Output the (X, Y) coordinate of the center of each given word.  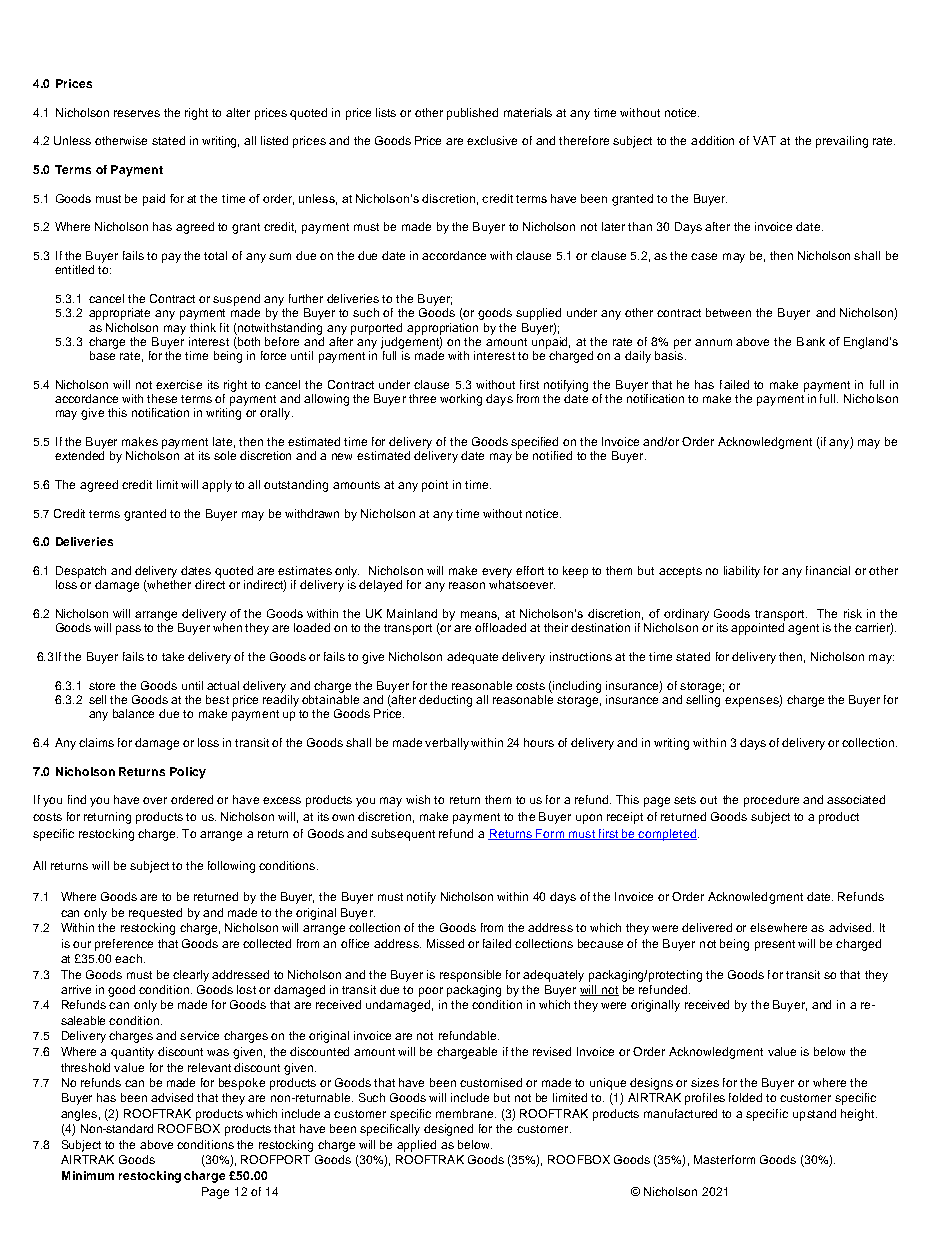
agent (803, 629)
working (461, 400)
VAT (764, 140)
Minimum (88, 1175)
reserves (137, 113)
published (472, 114)
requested (155, 914)
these (162, 398)
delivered (707, 927)
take (173, 656)
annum (713, 342)
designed (448, 1130)
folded (745, 1097)
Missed (445, 943)
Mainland (412, 613)
